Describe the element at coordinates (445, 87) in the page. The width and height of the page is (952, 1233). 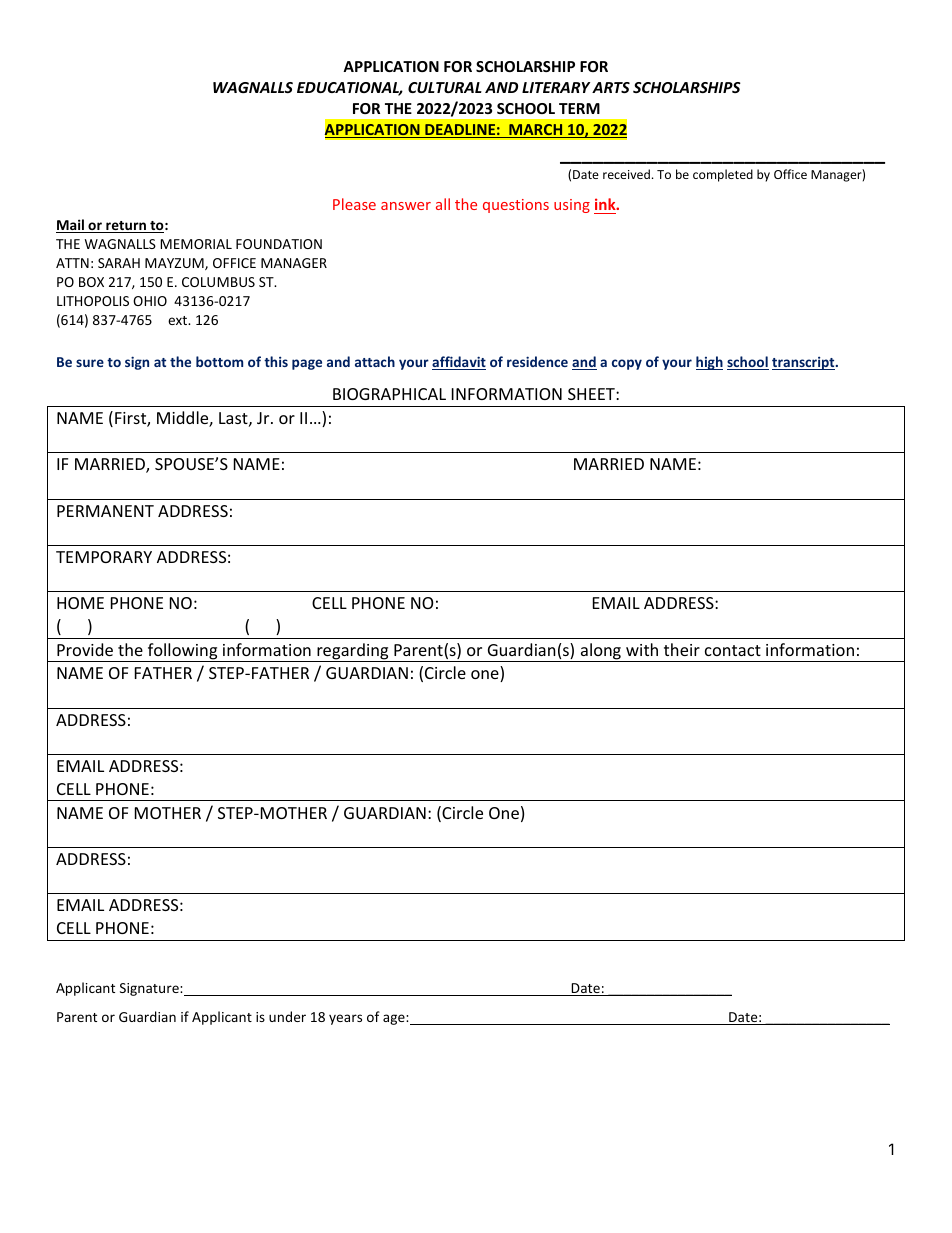
I see `CULTURAL` at that location.
